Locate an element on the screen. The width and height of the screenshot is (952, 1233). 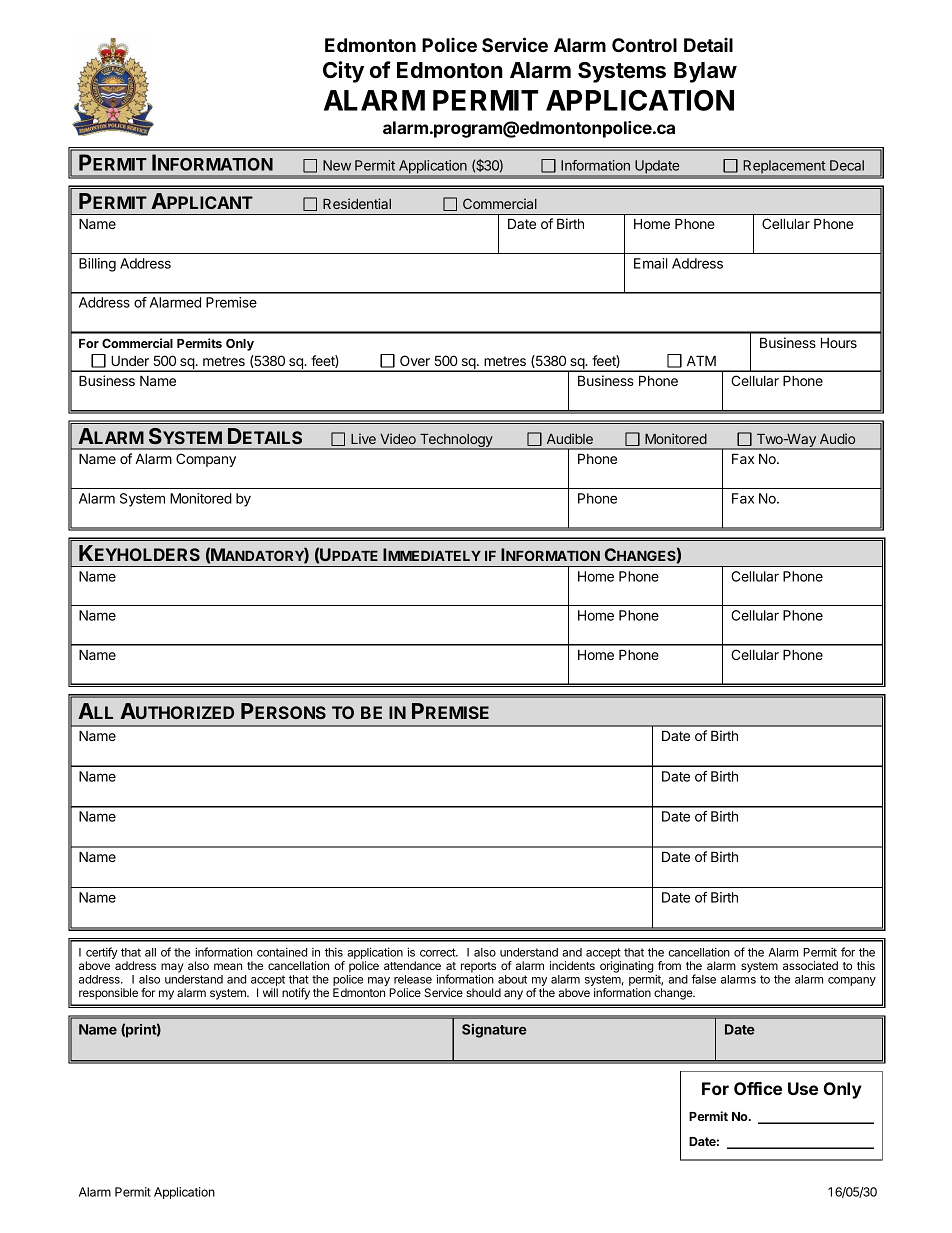
ATM is located at coordinates (701, 360).
